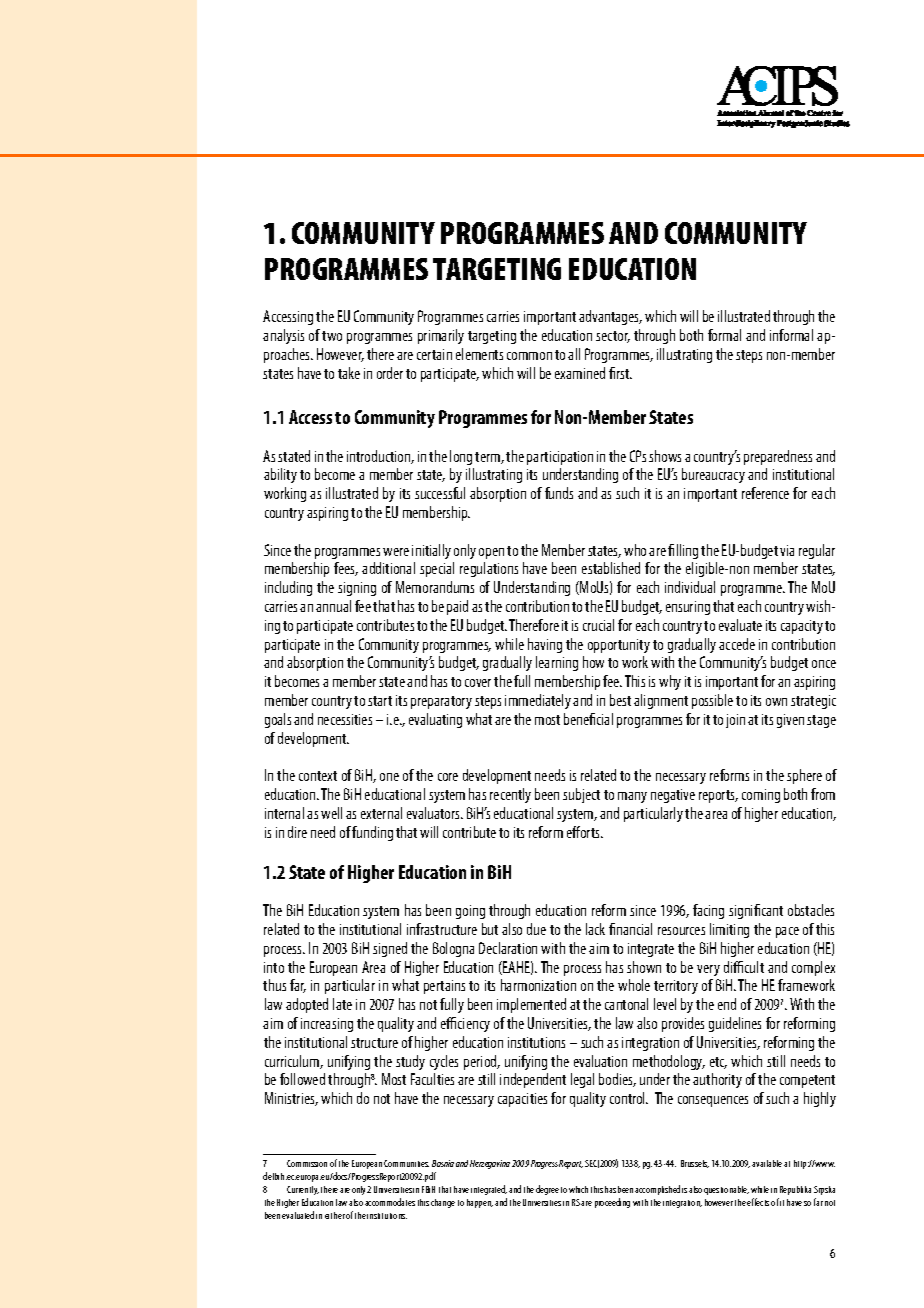 The width and height of the screenshot is (924, 1308). What do you see at coordinates (406, 1163) in the screenshot?
I see `Communities` at bounding box center [406, 1163].
